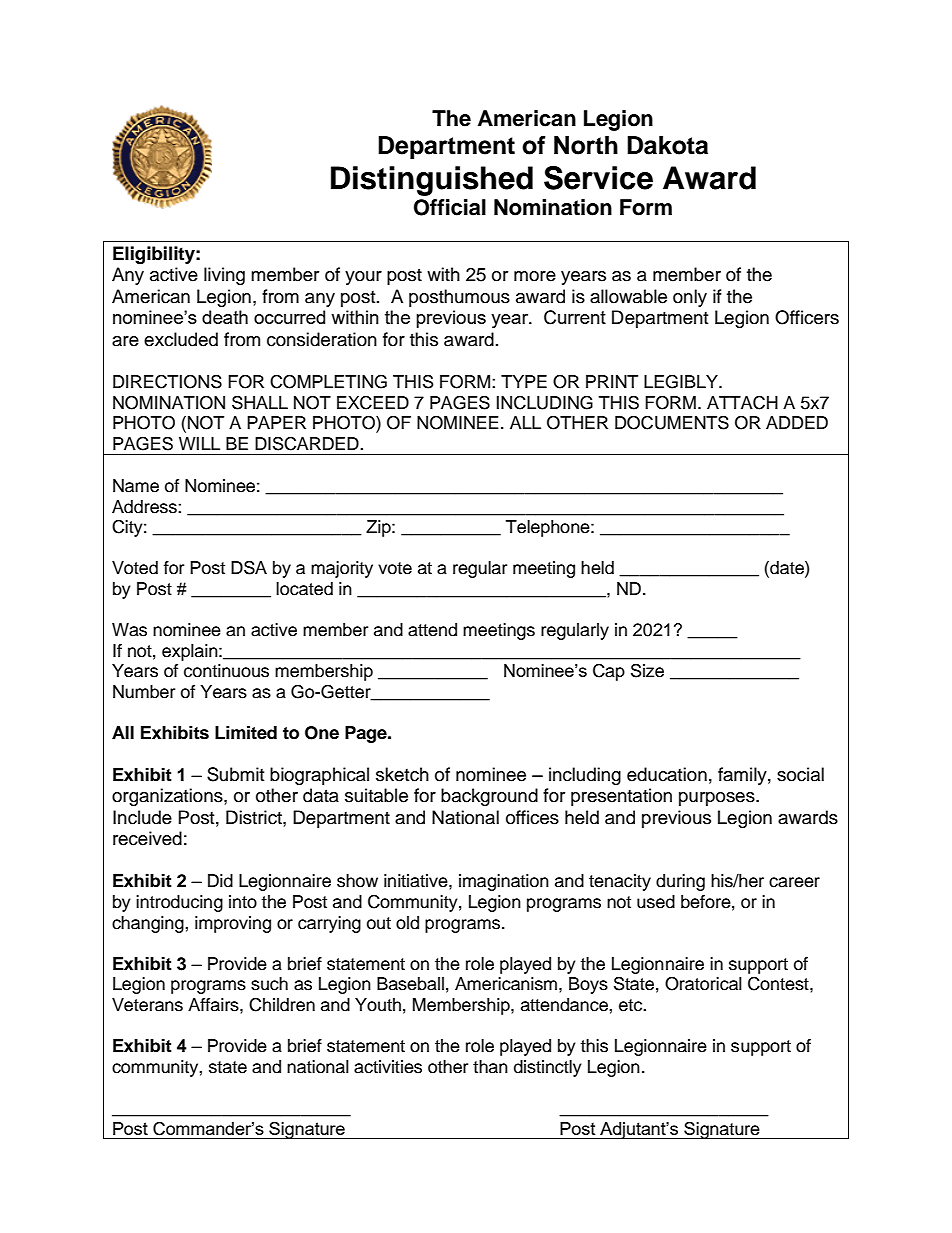 The height and width of the document is (1233, 952). What do you see at coordinates (342, 569) in the document?
I see `majority` at bounding box center [342, 569].
